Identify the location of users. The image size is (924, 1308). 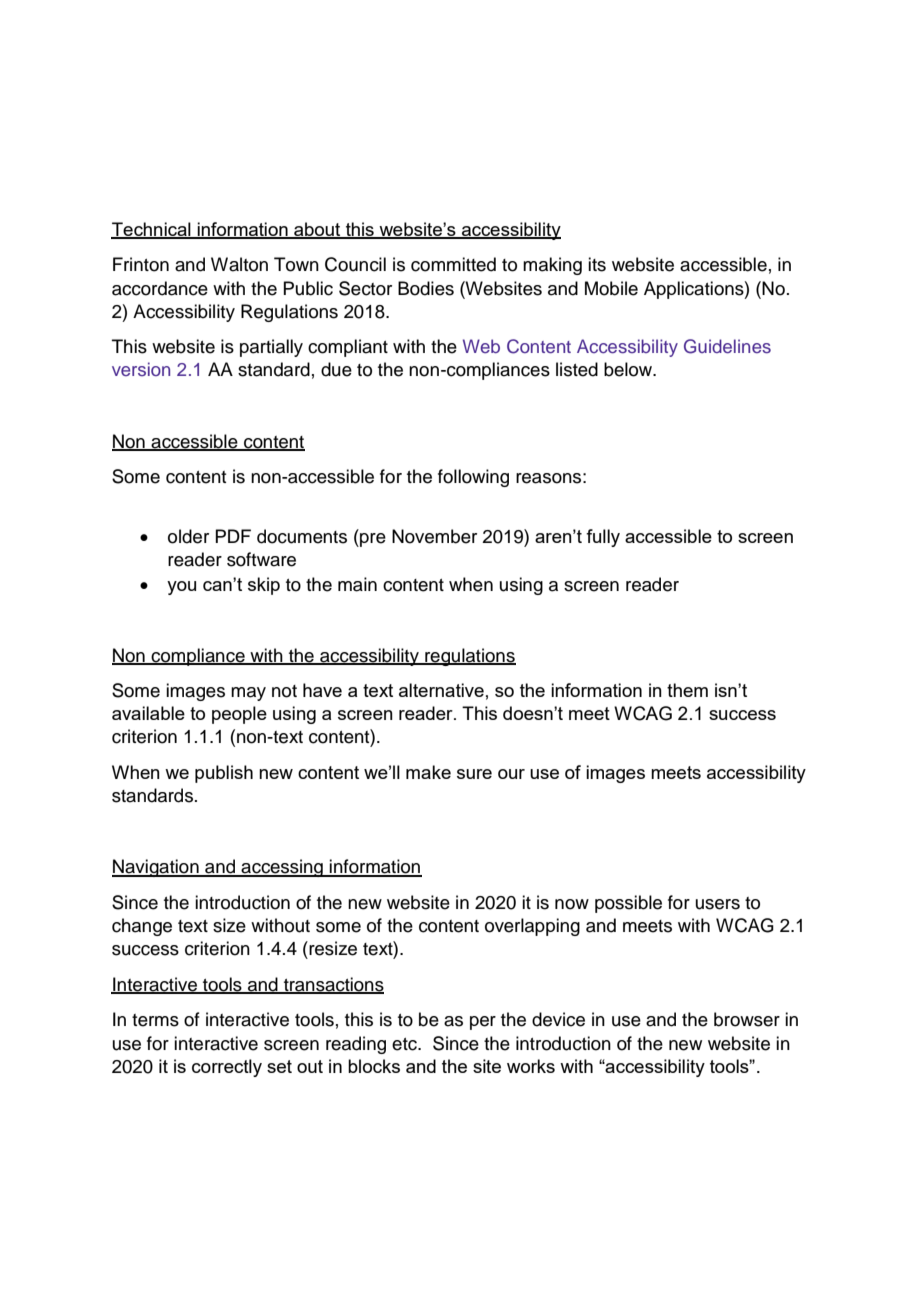
(718, 904).
